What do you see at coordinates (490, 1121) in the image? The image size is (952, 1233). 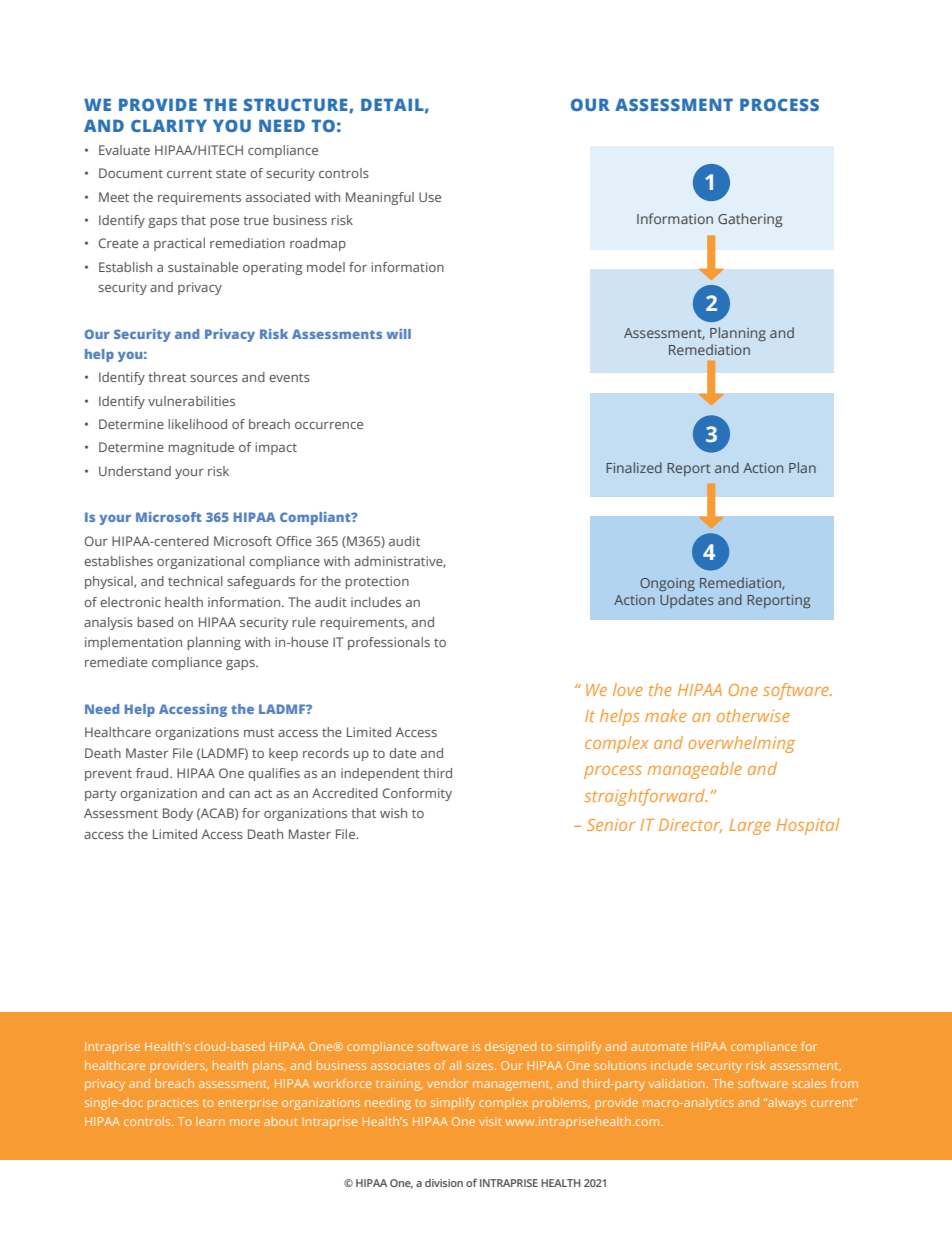 I see `visit` at bounding box center [490, 1121].
